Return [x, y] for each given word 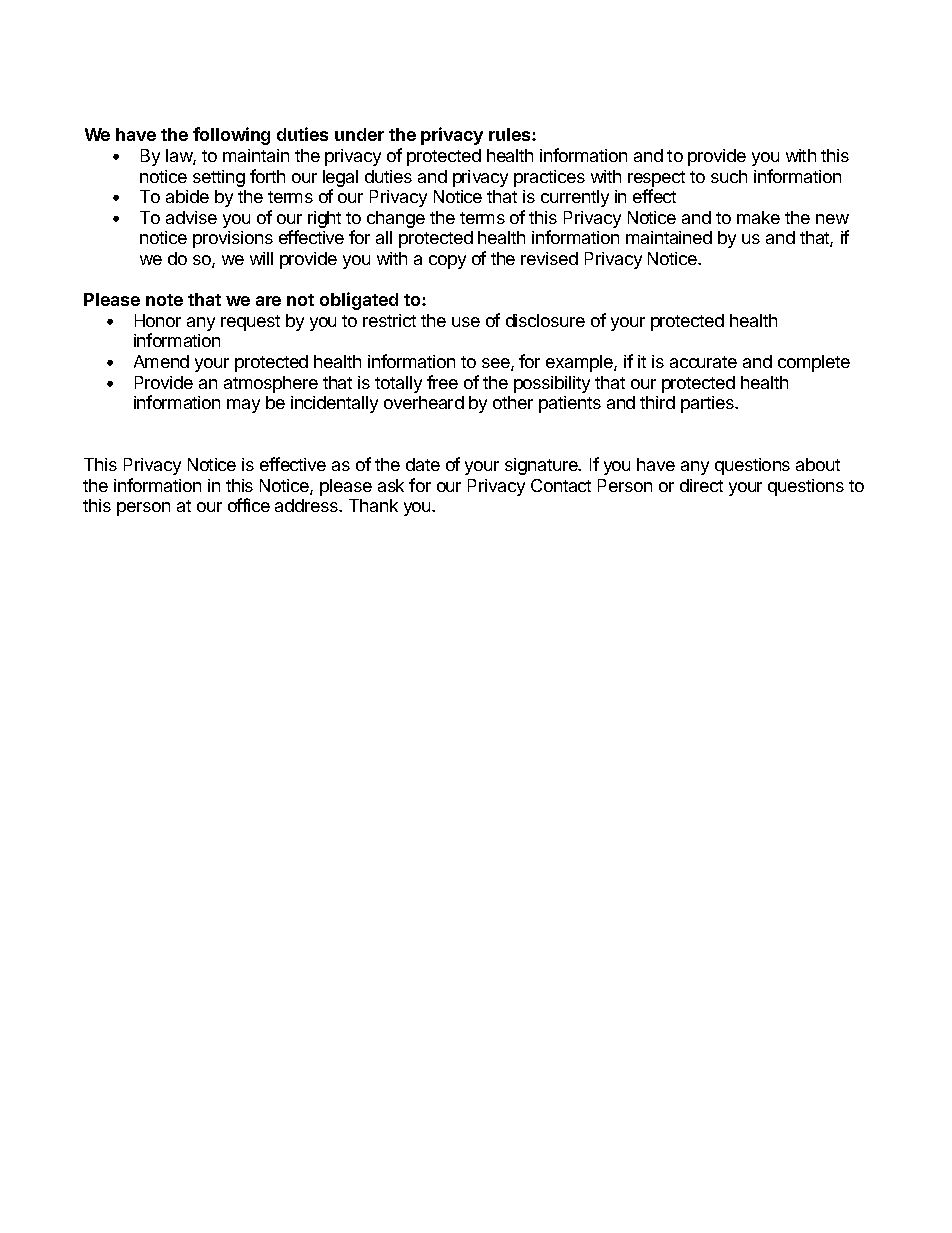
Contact [561, 485]
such [729, 176]
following [231, 136]
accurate [703, 362]
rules [511, 134]
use [466, 322]
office [249, 505]
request [250, 323]
